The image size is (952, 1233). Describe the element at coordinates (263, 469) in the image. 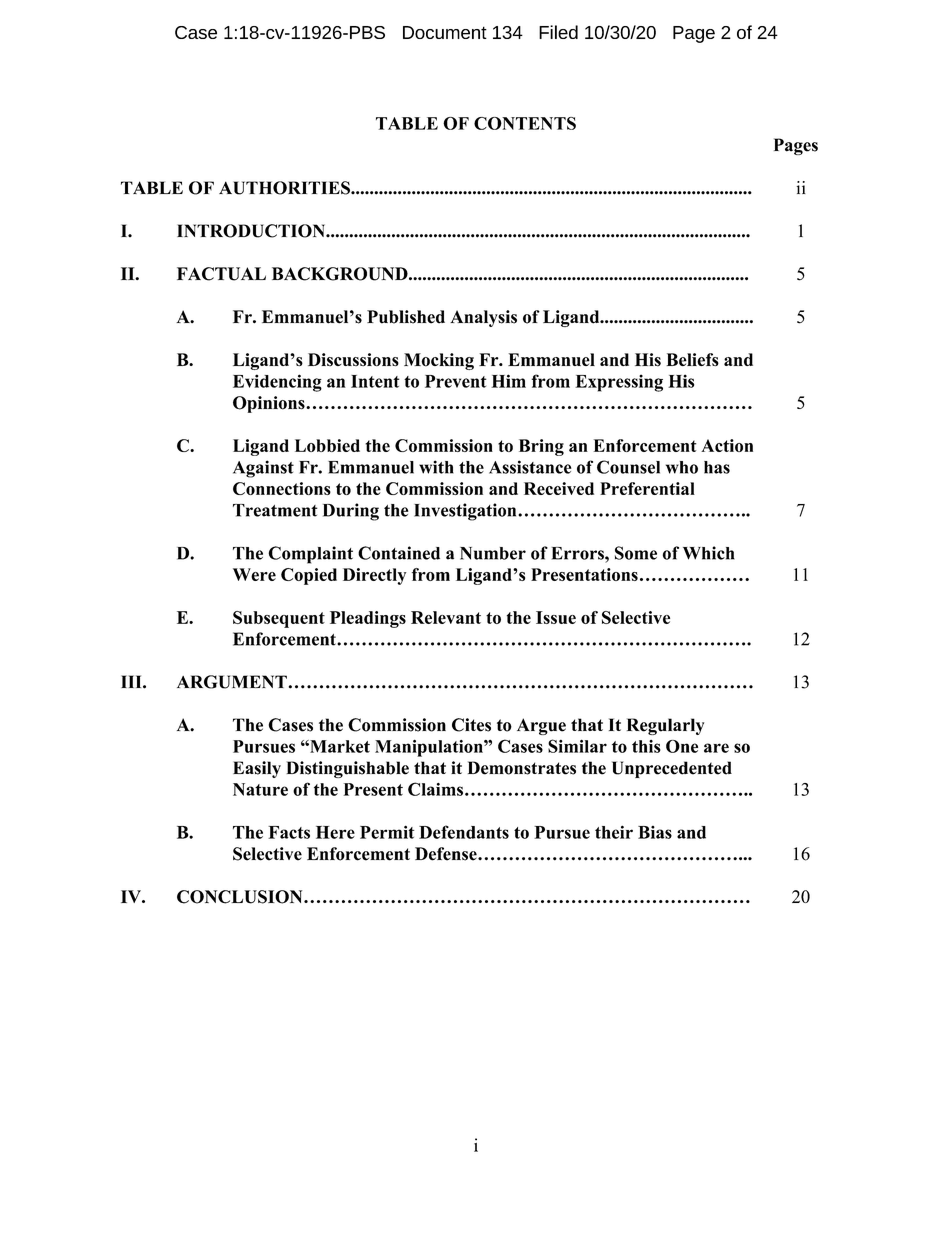

I see `Against` at that location.
